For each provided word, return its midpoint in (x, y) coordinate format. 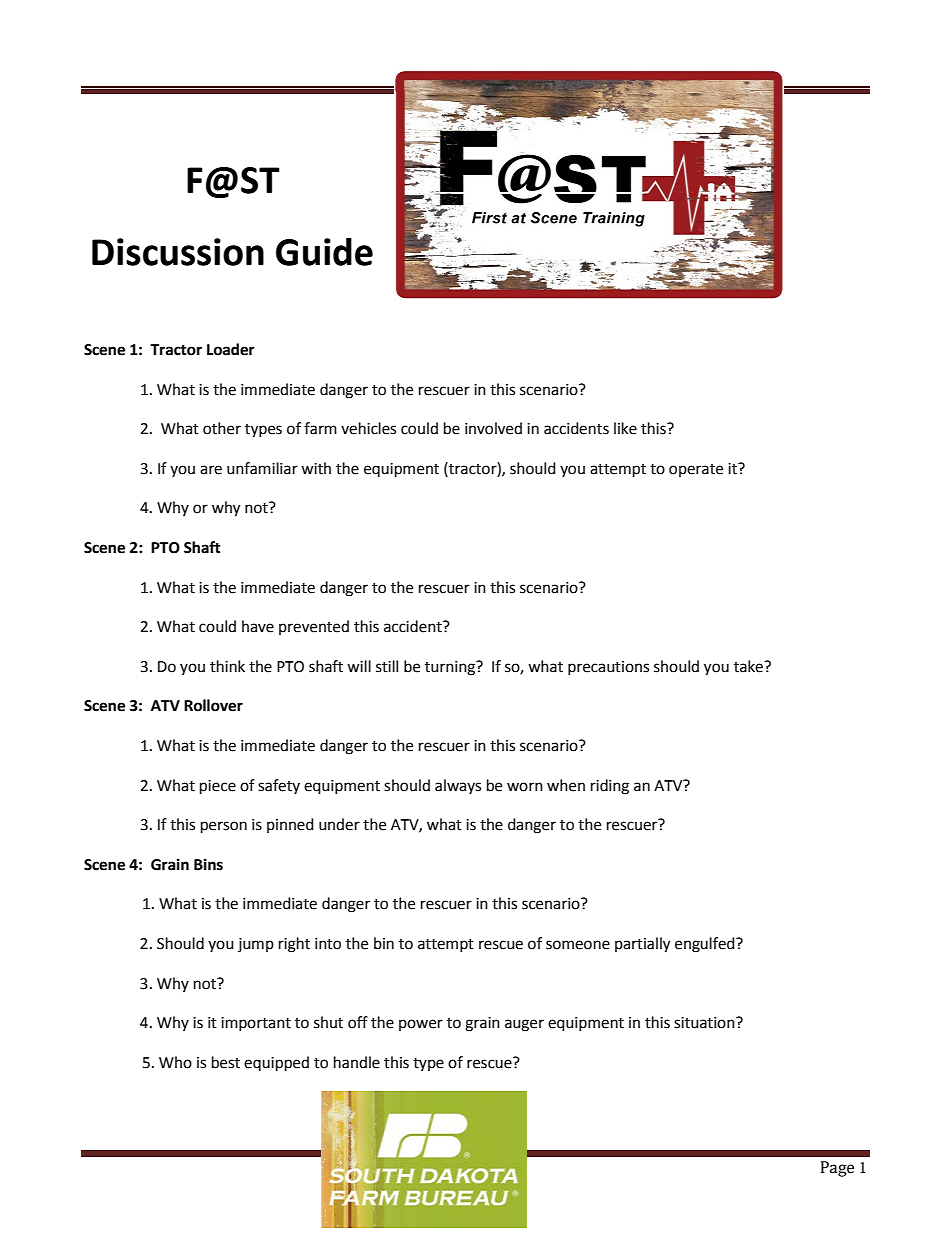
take (750, 666)
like (625, 428)
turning (451, 668)
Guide (324, 251)
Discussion (178, 252)
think (227, 666)
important (256, 1024)
